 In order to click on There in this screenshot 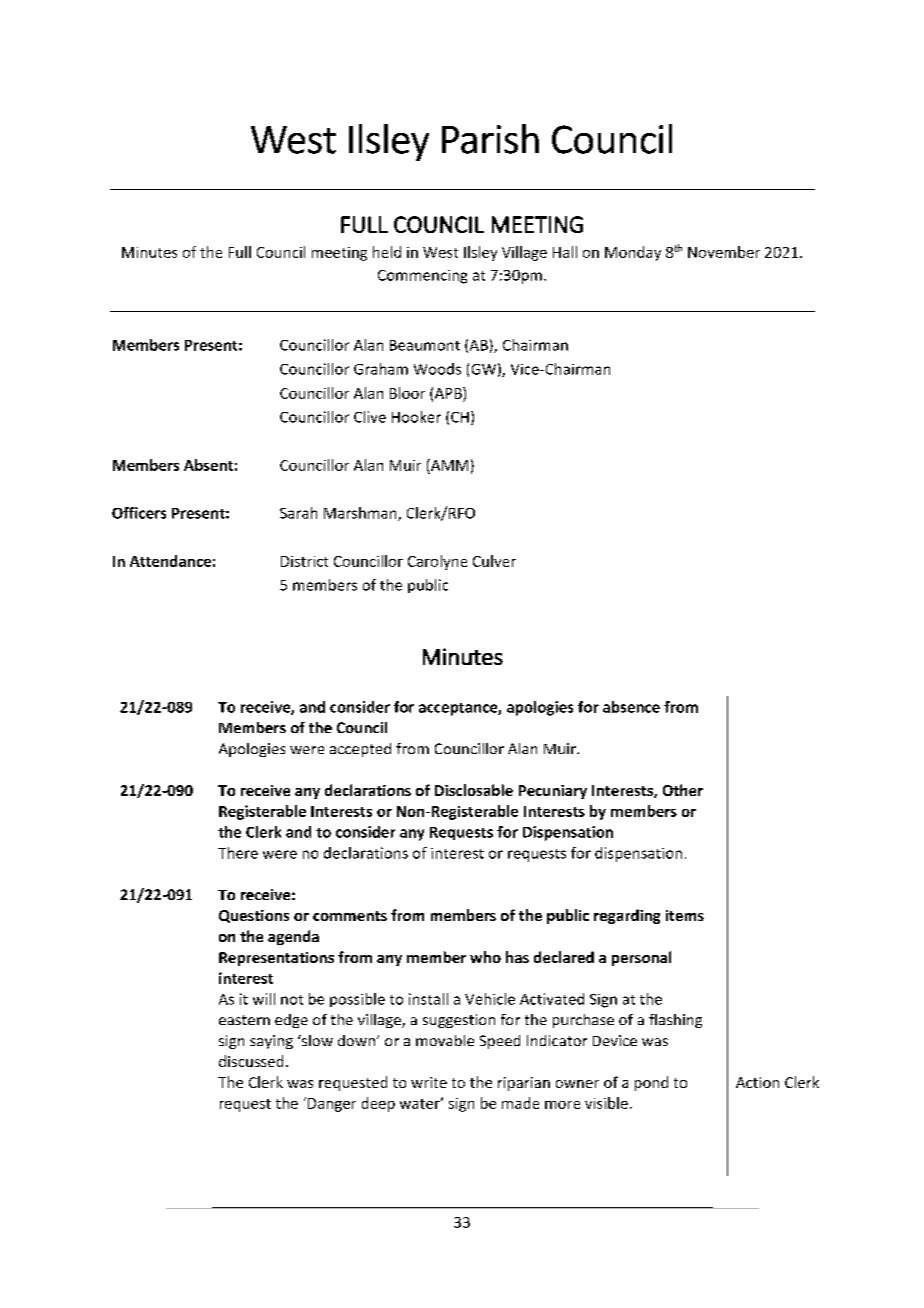, I will do `click(238, 853)`.
